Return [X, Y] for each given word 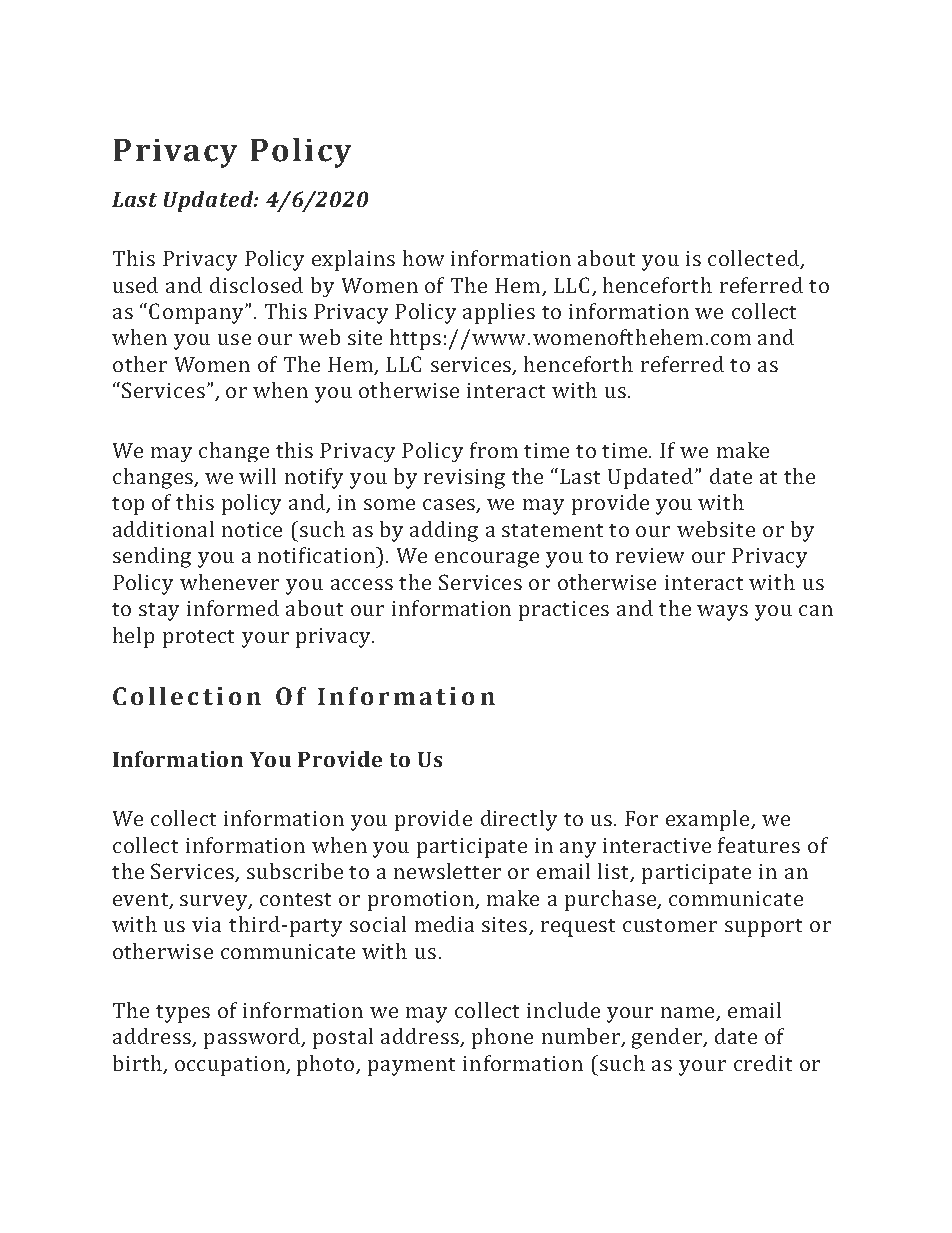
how [423, 258]
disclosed [256, 285]
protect [198, 639]
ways [722, 613]
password [253, 1038]
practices [564, 611]
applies [499, 313]
